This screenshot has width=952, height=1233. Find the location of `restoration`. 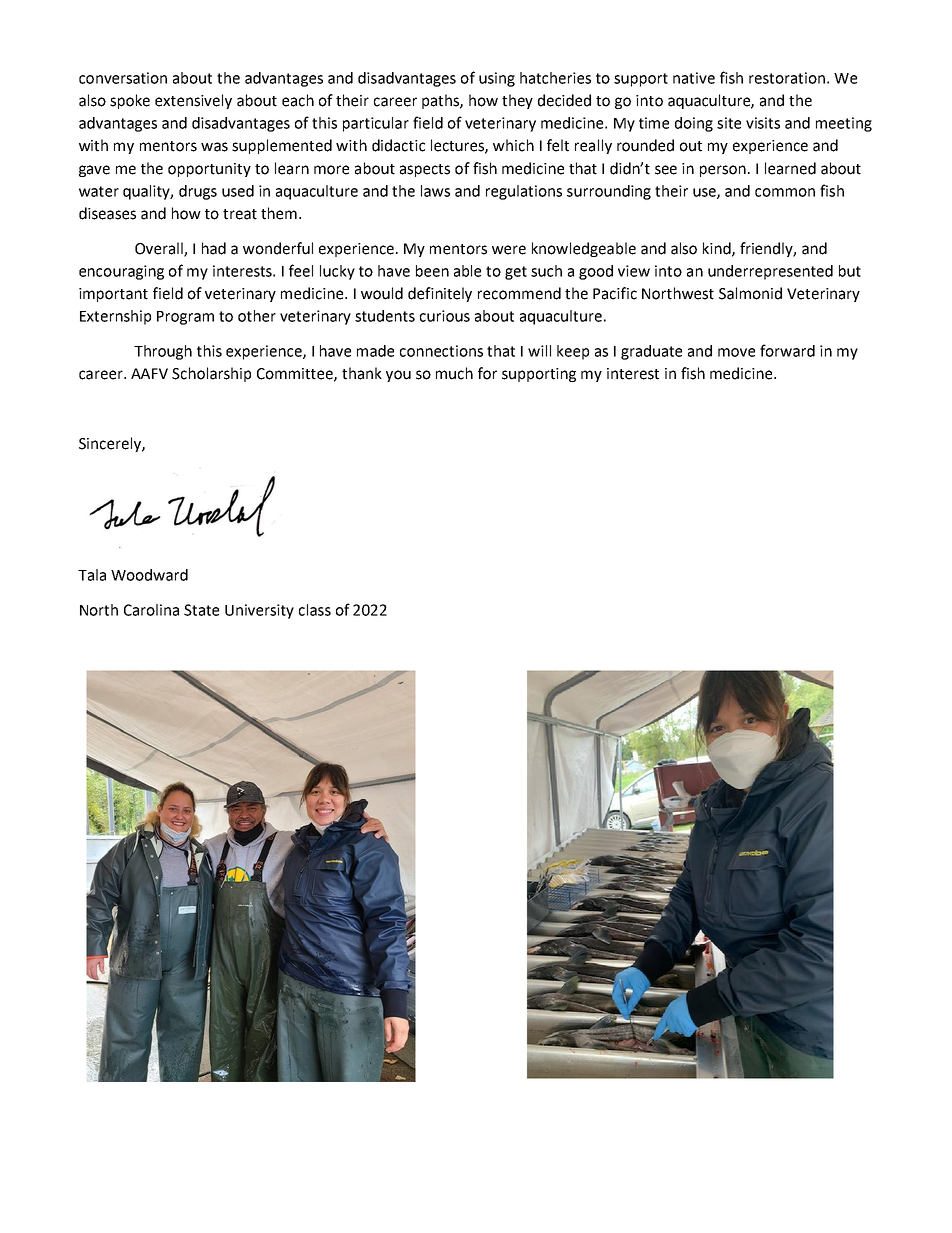

restoration is located at coordinates (787, 78).
